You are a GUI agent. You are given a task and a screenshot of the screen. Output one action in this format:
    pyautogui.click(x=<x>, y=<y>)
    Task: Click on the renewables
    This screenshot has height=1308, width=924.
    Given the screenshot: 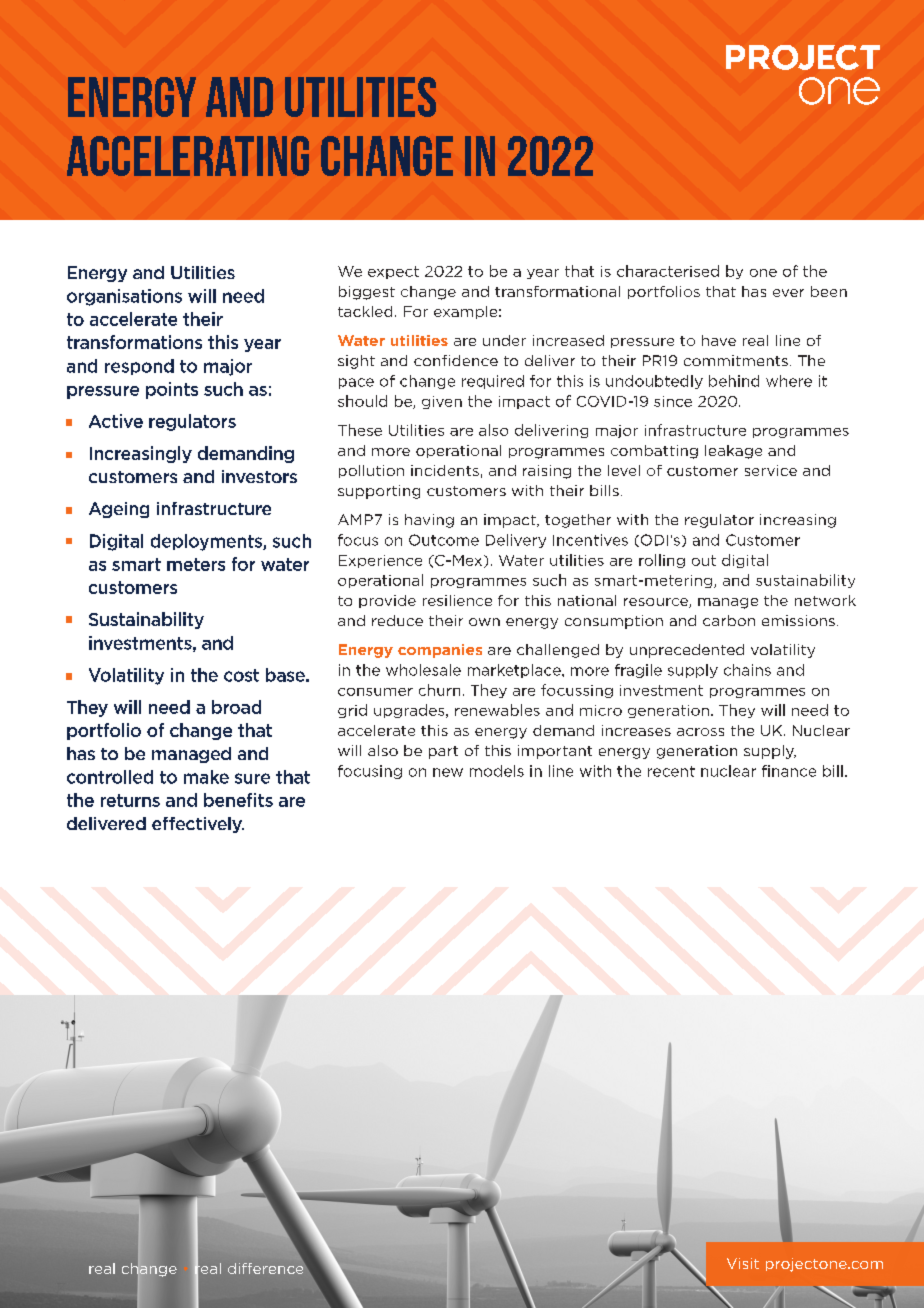 What is the action you would take?
    pyautogui.click(x=497, y=710)
